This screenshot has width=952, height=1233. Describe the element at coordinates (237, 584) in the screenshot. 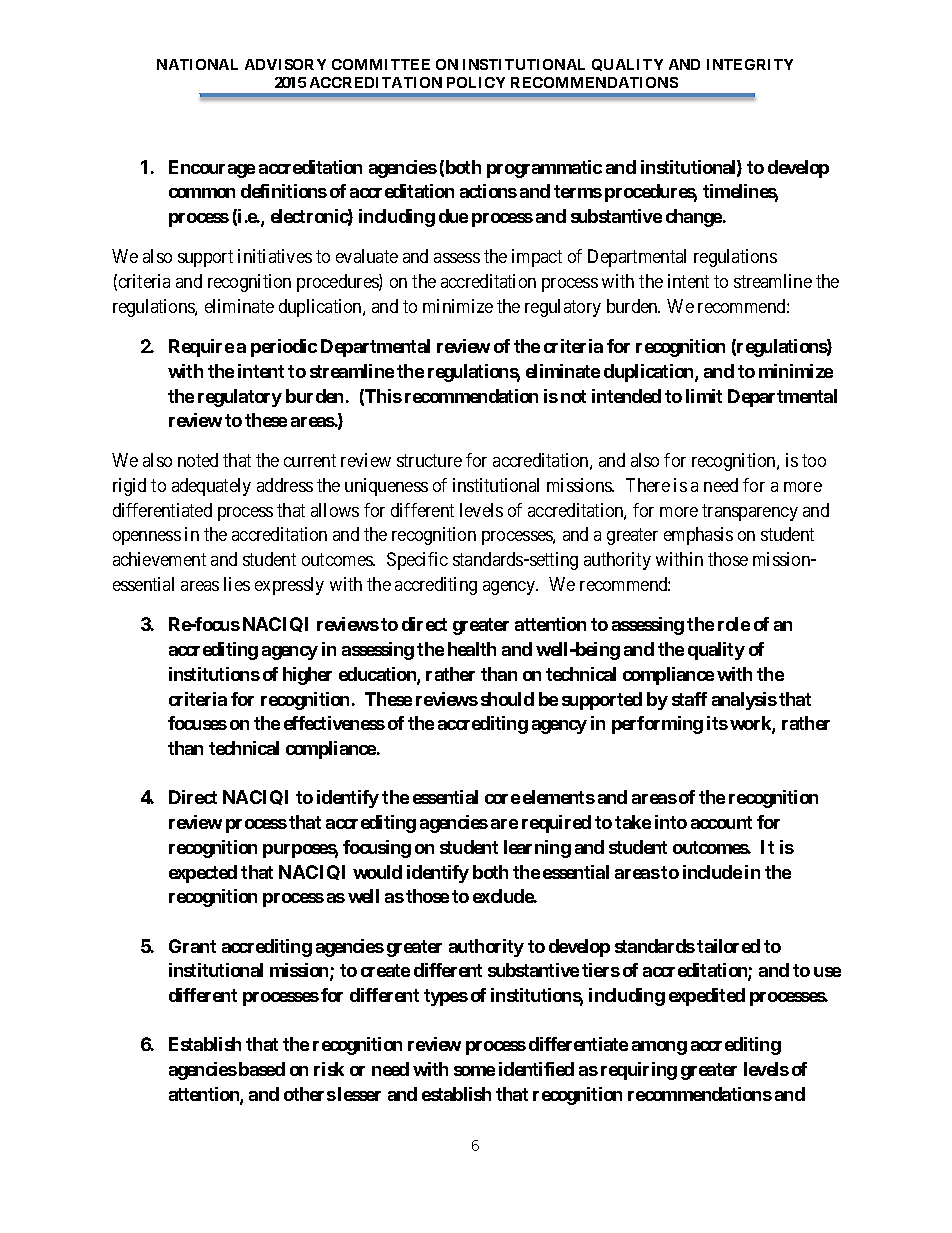

I see `lies` at that location.
